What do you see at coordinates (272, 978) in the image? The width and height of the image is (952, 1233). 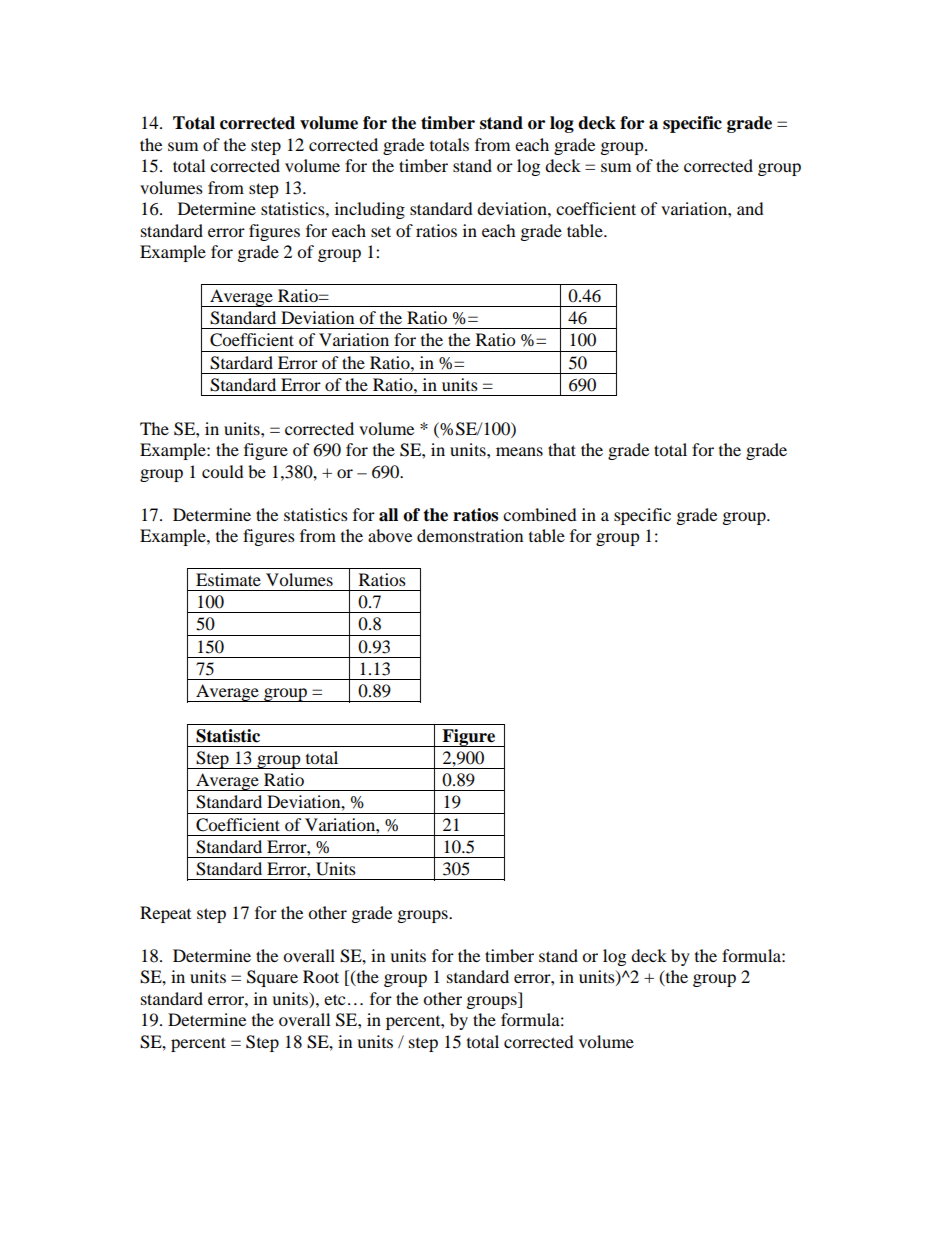 I see `Square` at bounding box center [272, 978].
